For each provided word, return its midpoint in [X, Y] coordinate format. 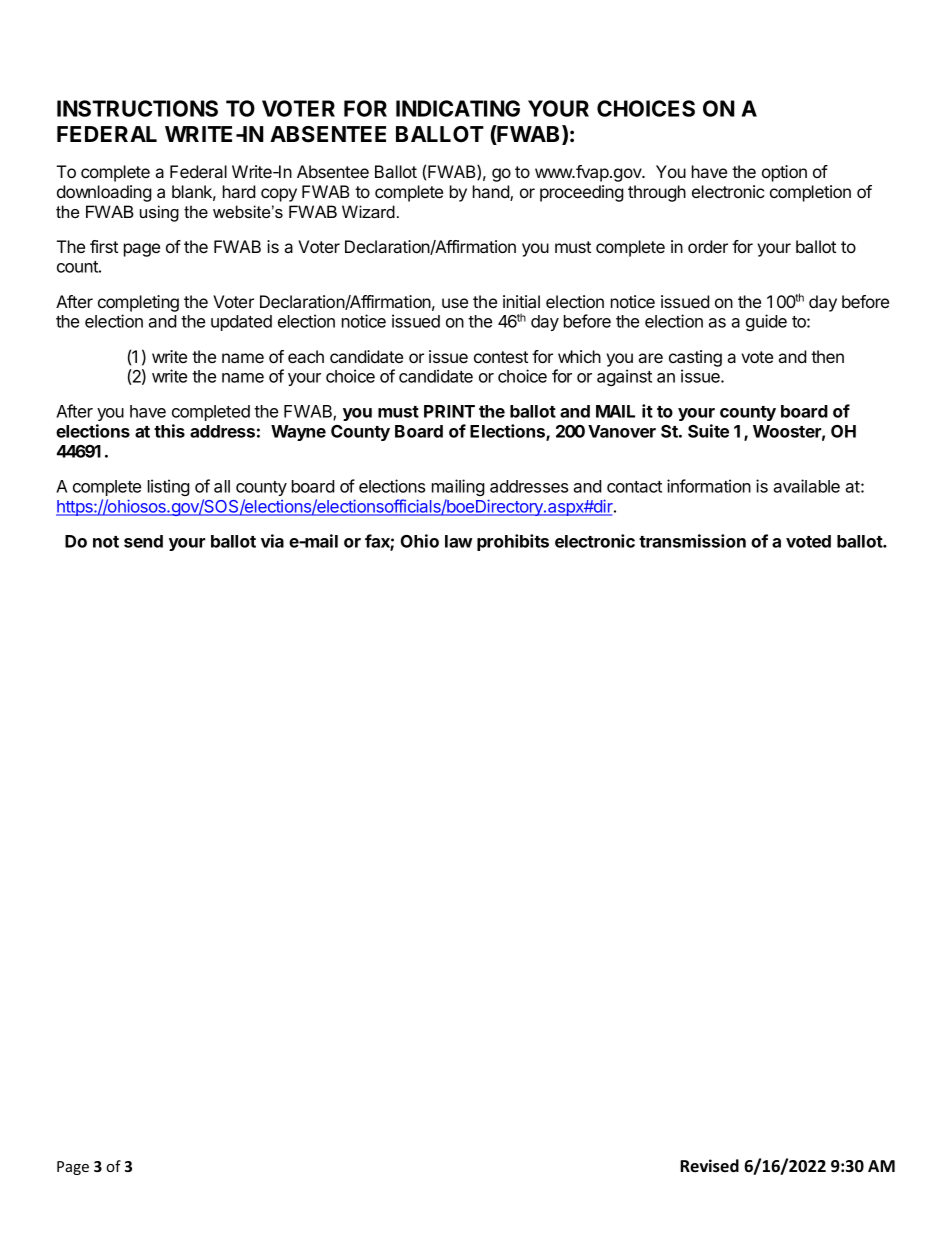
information [709, 486]
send [143, 541]
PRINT [449, 411]
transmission [692, 541]
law [458, 541]
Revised [709, 1165]
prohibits [513, 542]
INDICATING [458, 108]
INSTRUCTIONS [137, 108]
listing [169, 487]
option [784, 173]
